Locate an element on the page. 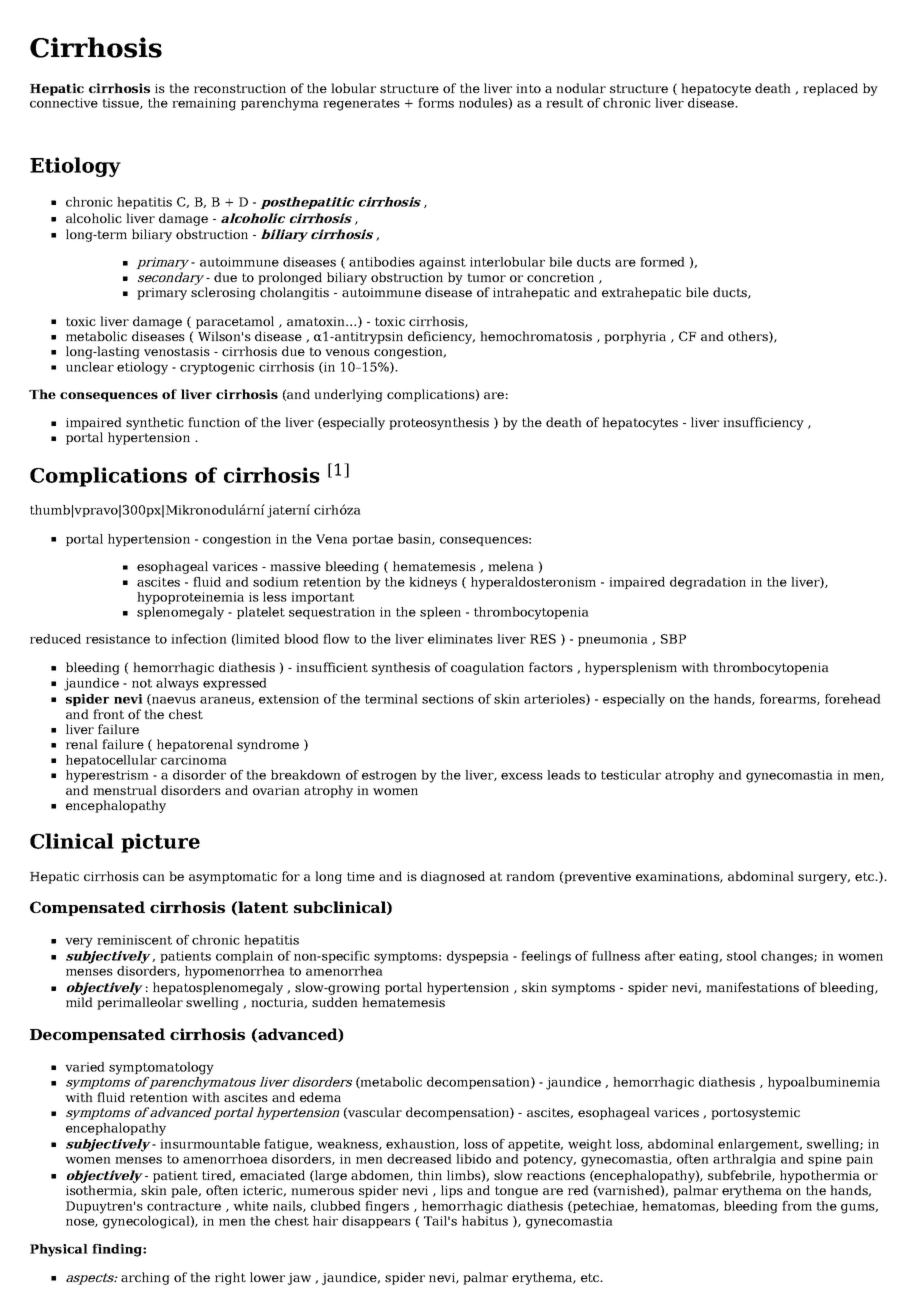 The width and height of the image is (924, 1308). forms is located at coordinates (436, 103).
